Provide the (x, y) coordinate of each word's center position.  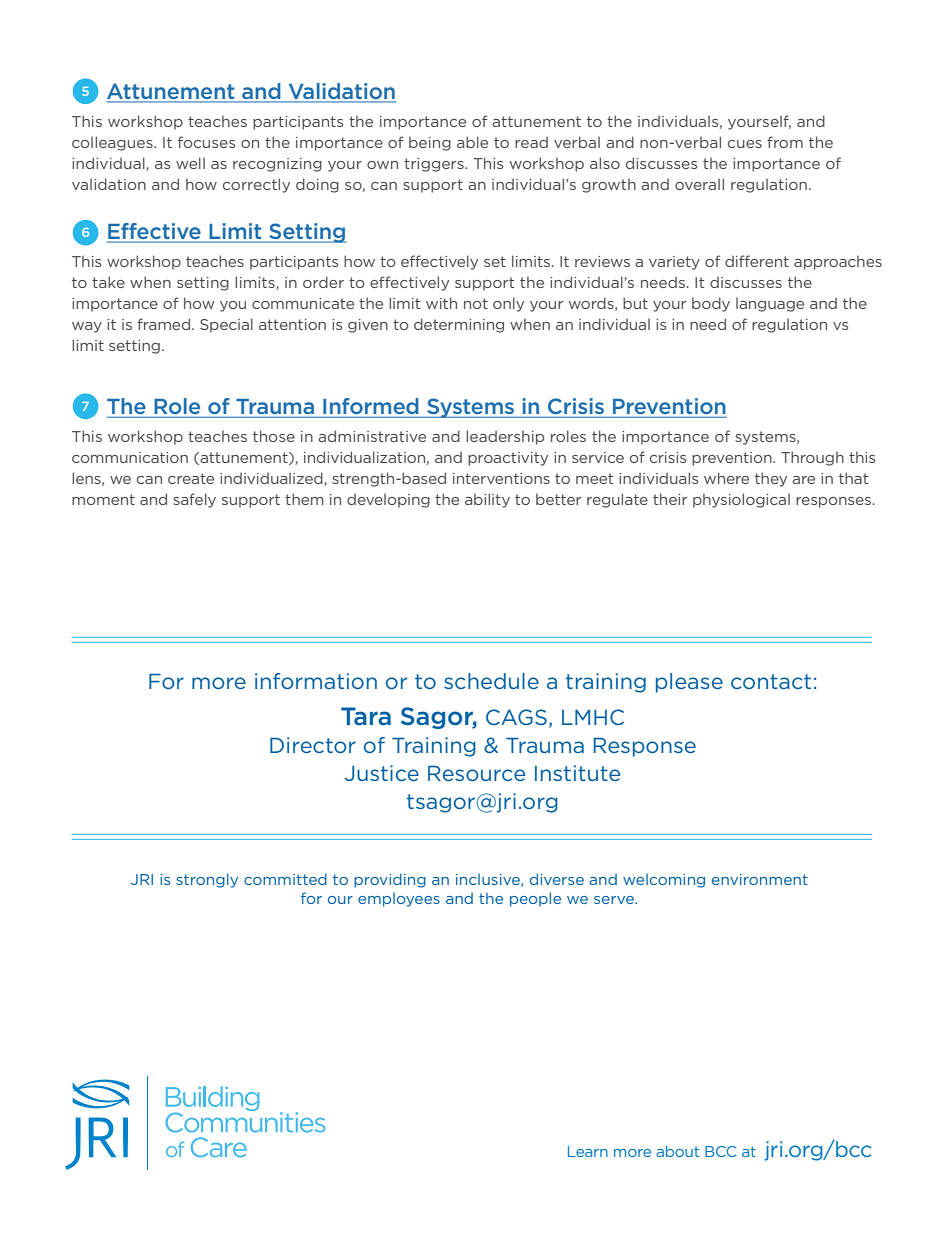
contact (771, 681)
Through (812, 458)
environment (760, 879)
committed (285, 879)
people (535, 899)
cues (745, 144)
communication (130, 457)
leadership (505, 437)
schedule (491, 681)
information (316, 681)
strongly (207, 880)
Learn (588, 1151)
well (190, 163)
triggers (435, 165)
